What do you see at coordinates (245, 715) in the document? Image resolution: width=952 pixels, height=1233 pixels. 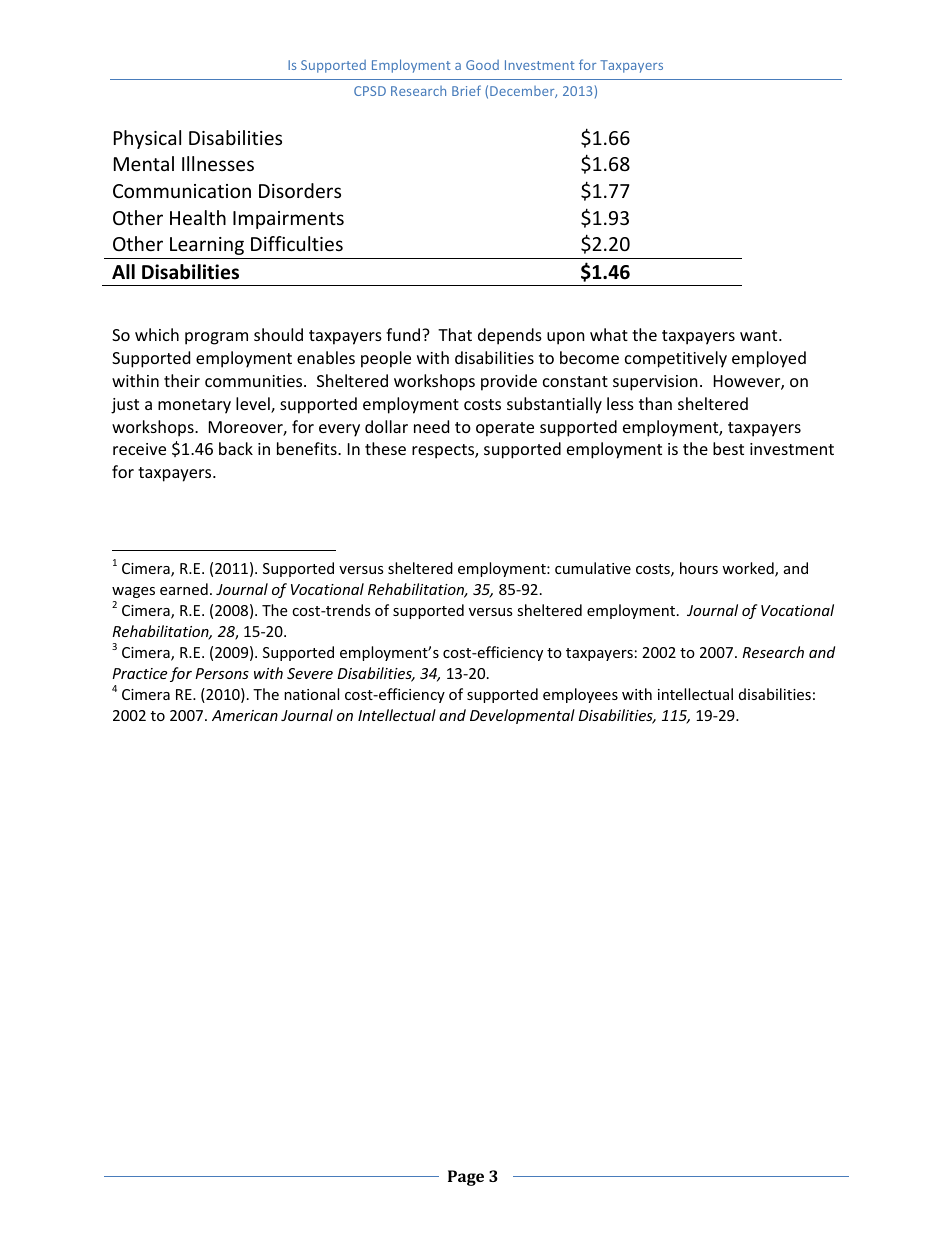 I see `American` at bounding box center [245, 715].
